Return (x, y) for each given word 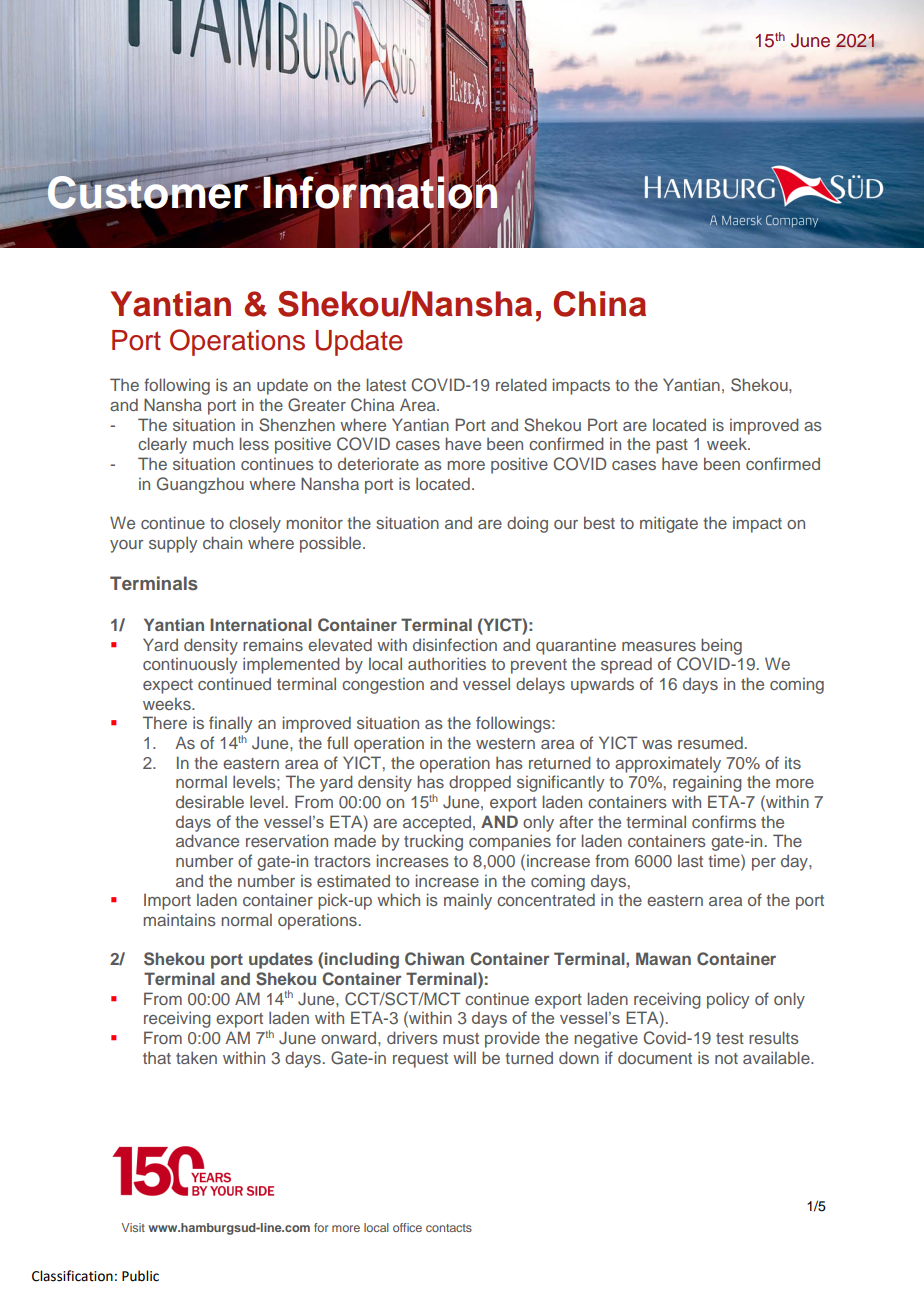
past (672, 446)
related (521, 384)
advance (207, 840)
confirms (724, 821)
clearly (162, 445)
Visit (133, 1227)
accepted (437, 823)
